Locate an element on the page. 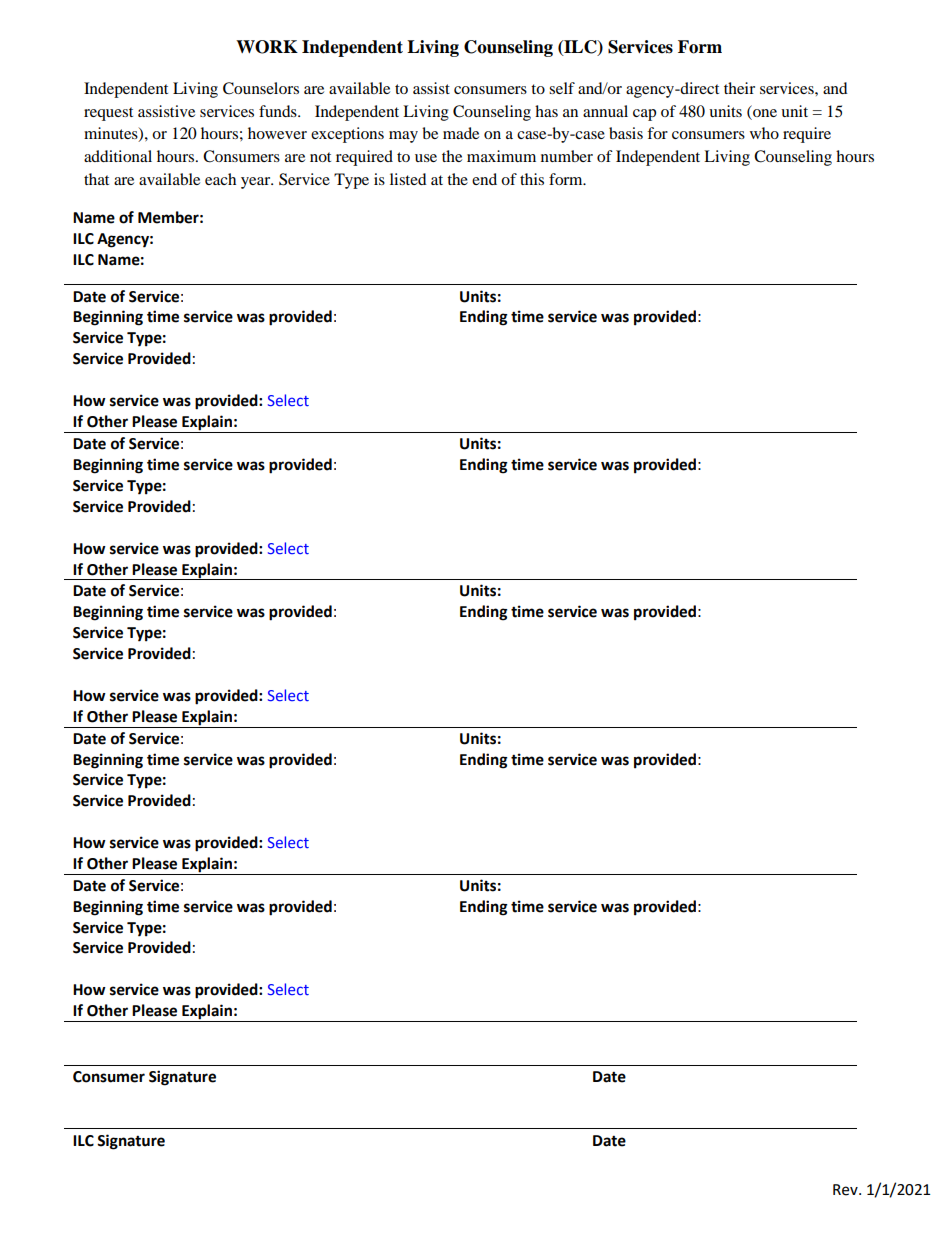 Image resolution: width=952 pixels, height=1233 pixels. not is located at coordinates (320, 157).
